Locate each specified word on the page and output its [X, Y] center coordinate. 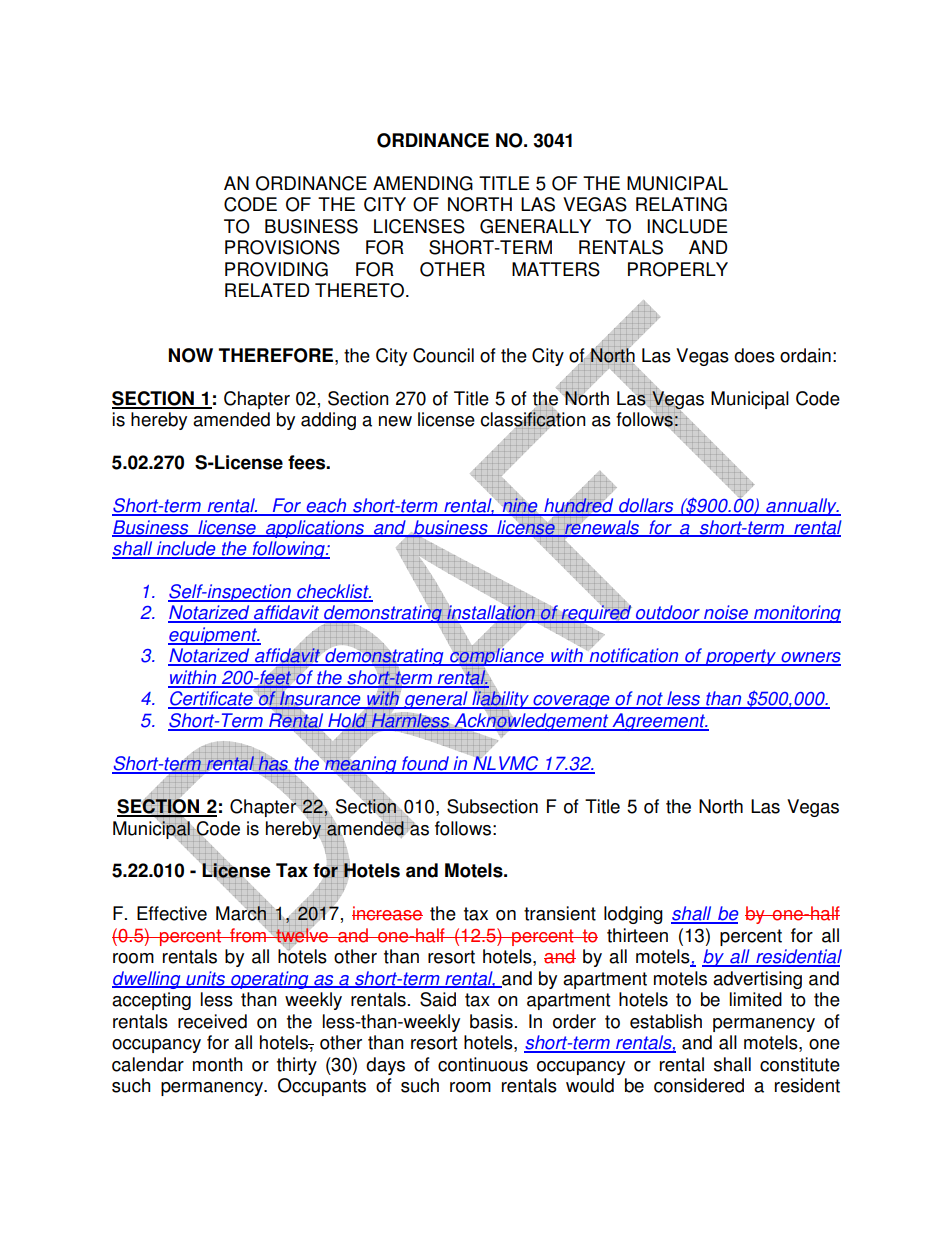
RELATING [681, 204]
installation [491, 613]
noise [726, 613]
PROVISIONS [282, 247]
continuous [483, 1064]
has [273, 764]
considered [699, 1085]
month [217, 1064]
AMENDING [423, 183]
